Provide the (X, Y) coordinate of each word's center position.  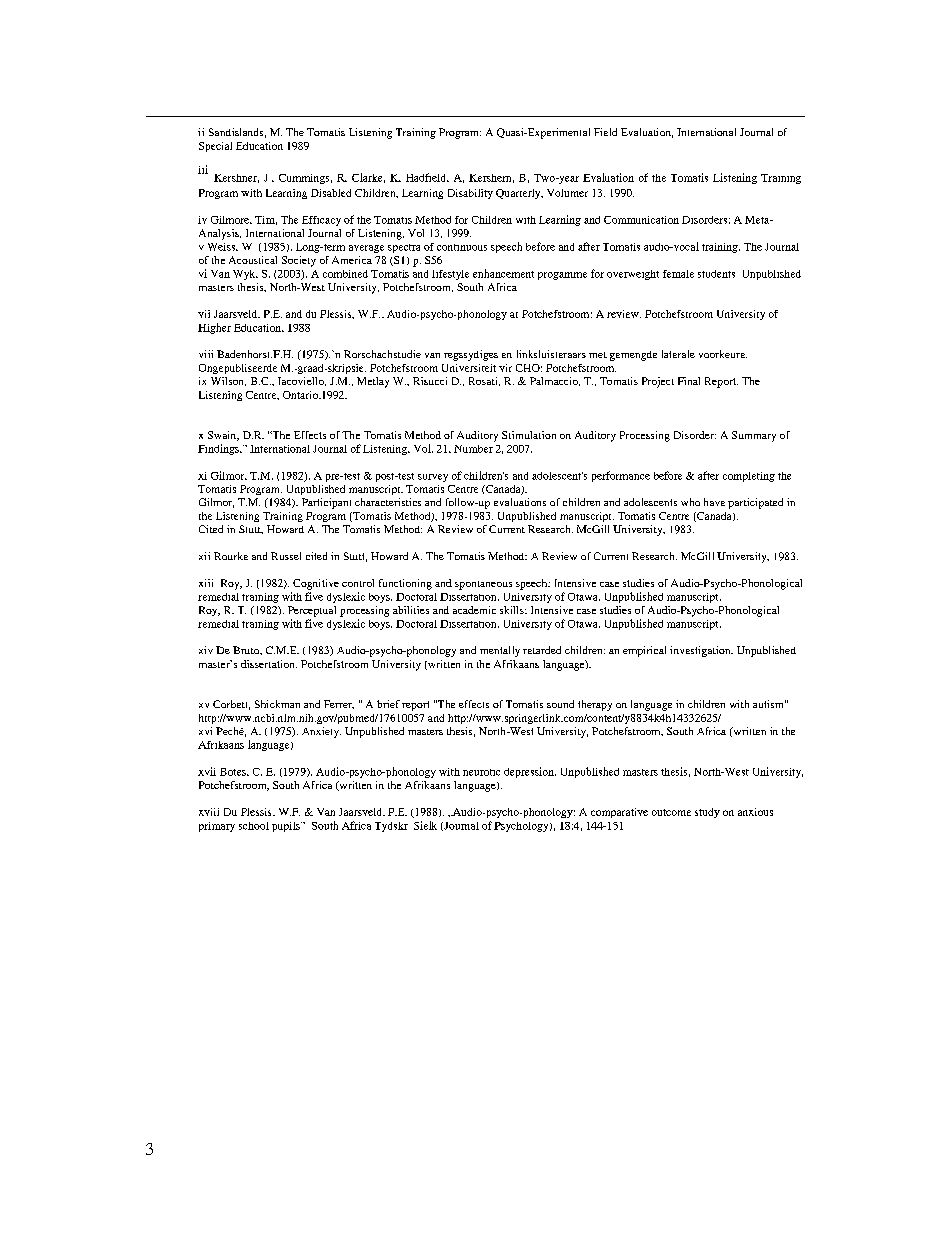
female (678, 274)
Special (215, 147)
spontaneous (483, 585)
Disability (470, 194)
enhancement (503, 273)
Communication (641, 220)
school (254, 826)
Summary (754, 436)
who (690, 502)
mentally (500, 651)
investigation (701, 651)
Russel (286, 556)
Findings (219, 449)
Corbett (231, 705)
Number (473, 449)
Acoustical (253, 260)
